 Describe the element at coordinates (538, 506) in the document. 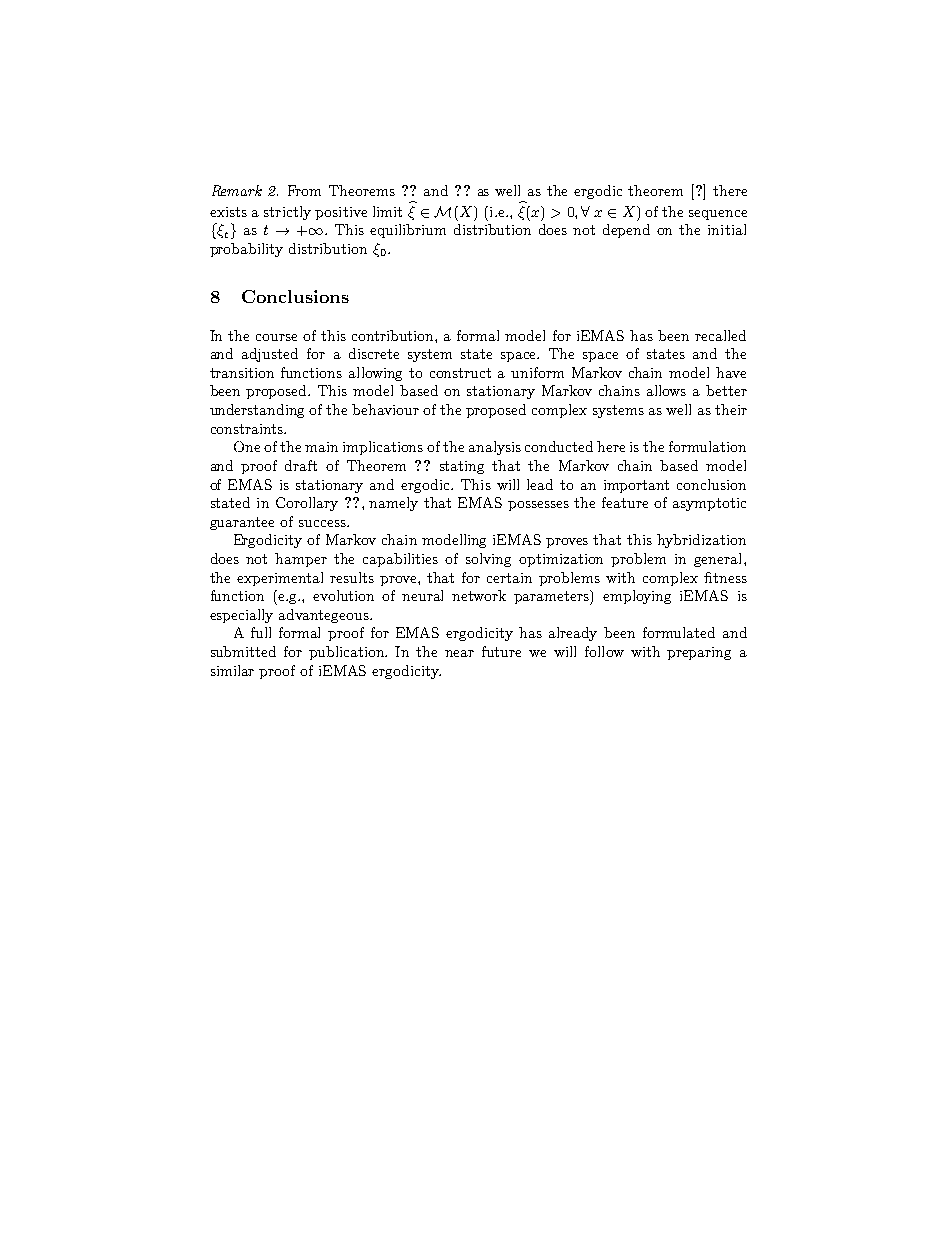

I see `possesses` at that location.
